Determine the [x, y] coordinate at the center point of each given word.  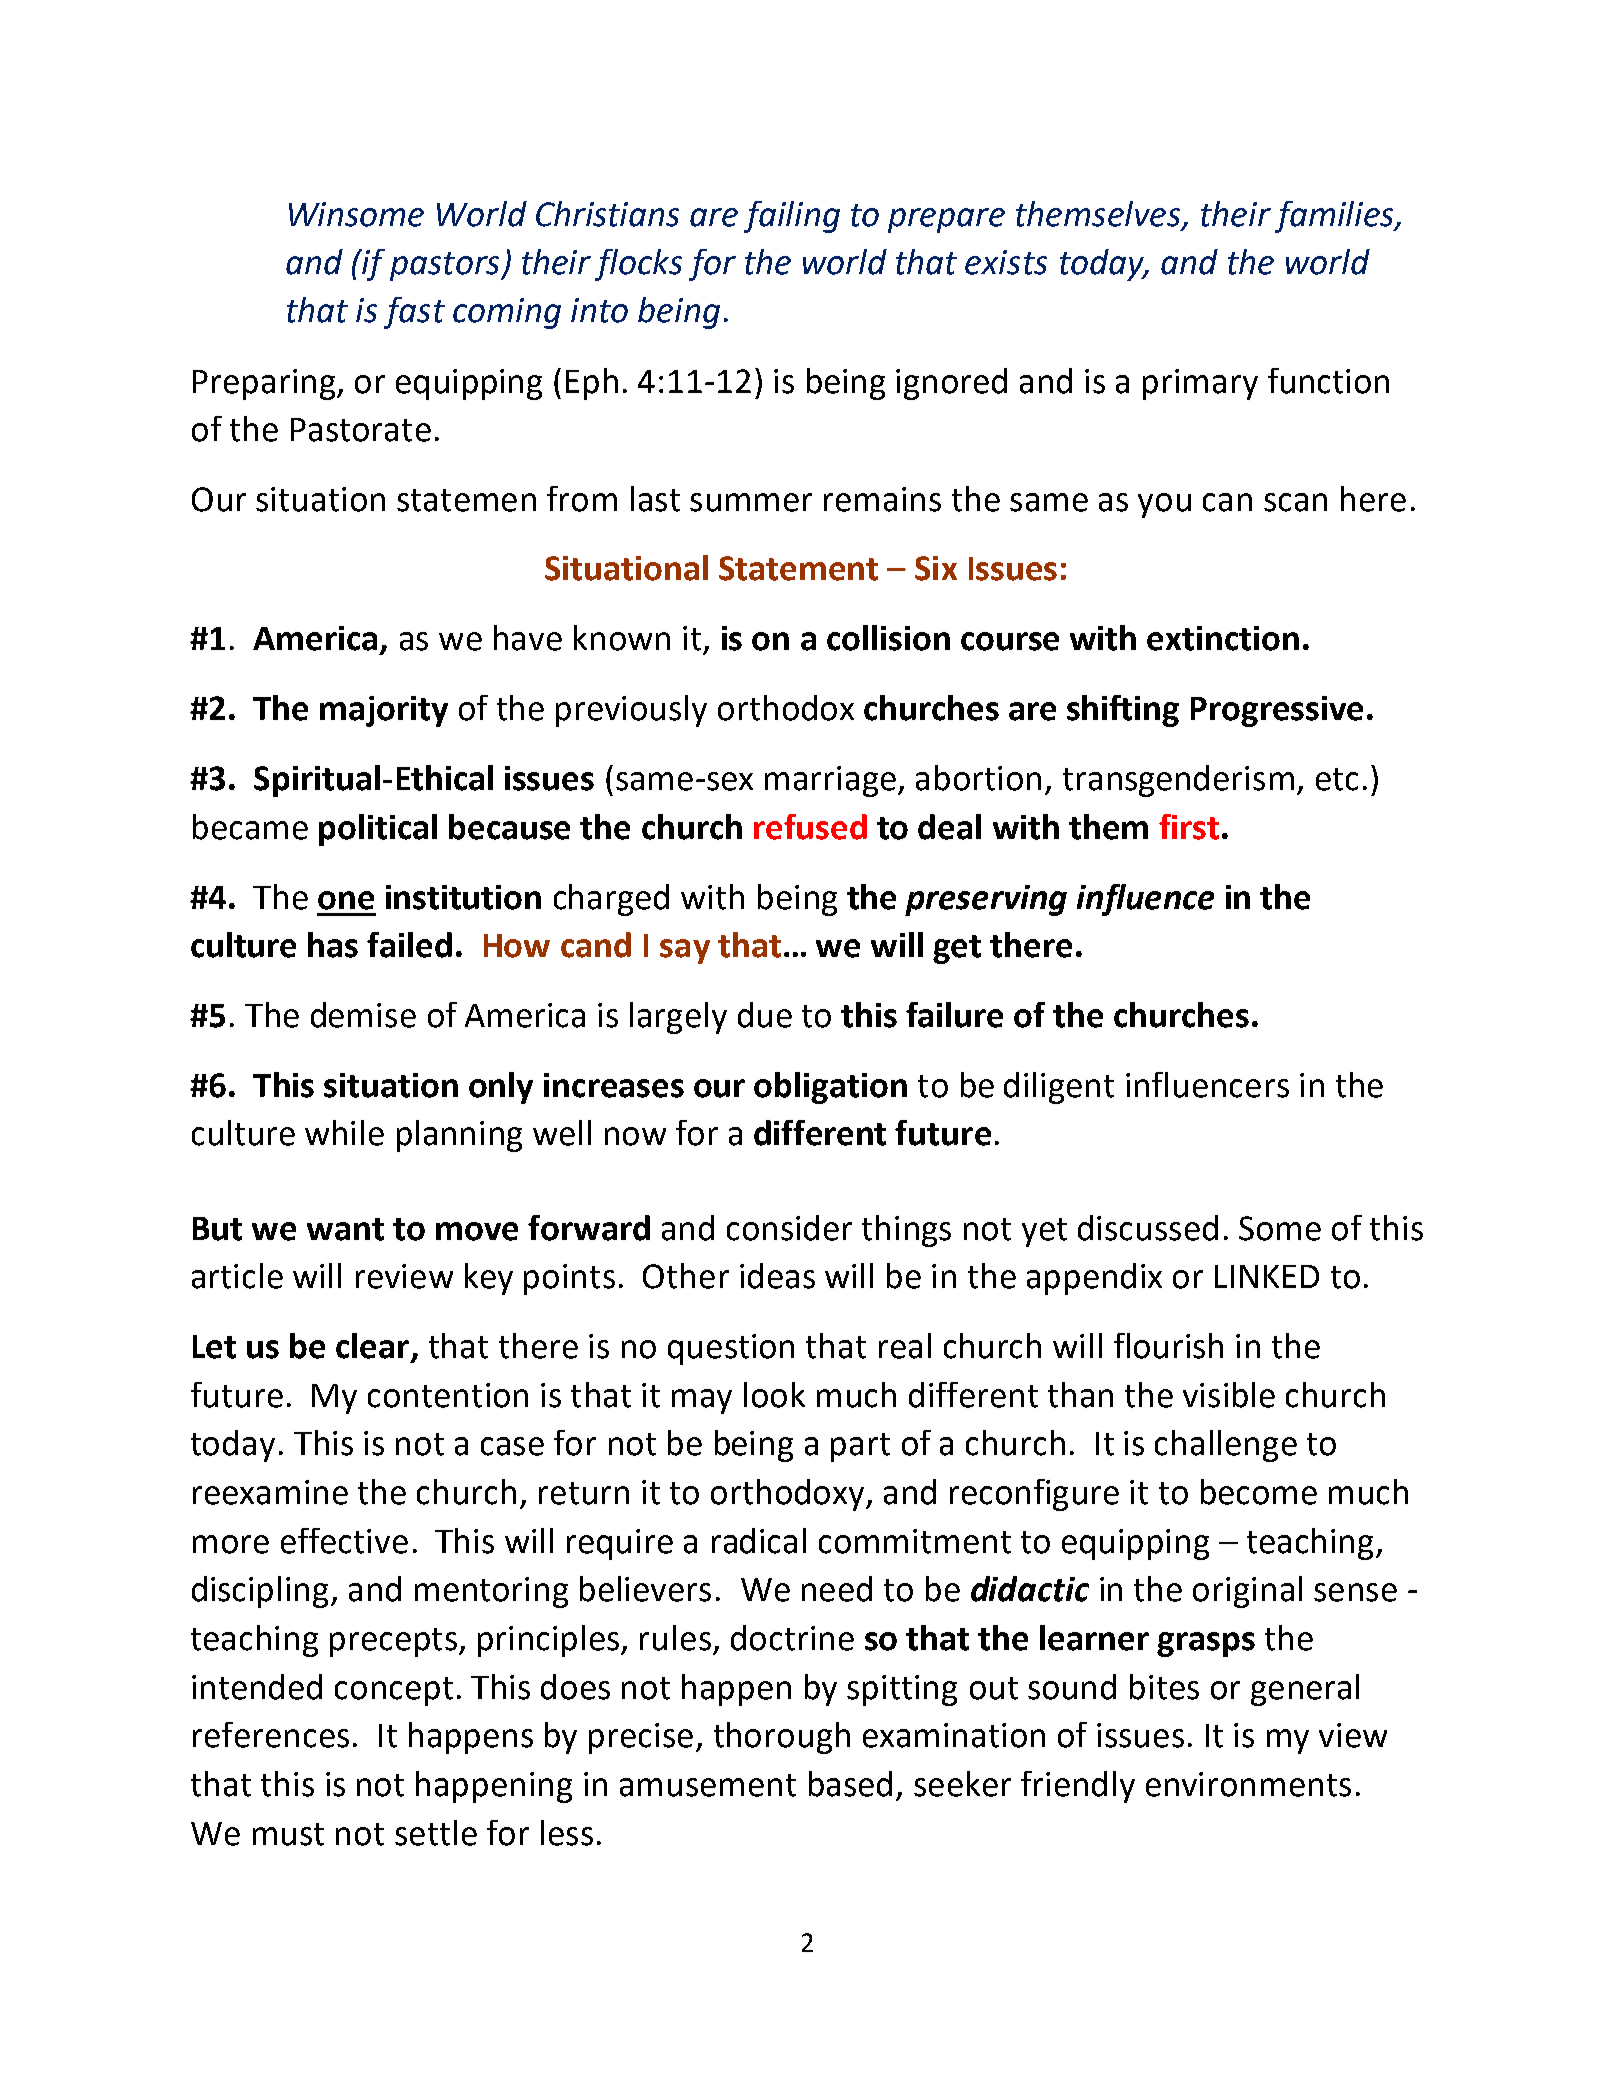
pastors [446, 266]
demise [363, 1015]
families [1336, 217]
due [765, 1015]
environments [1248, 1784]
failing [792, 217]
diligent [1059, 1088]
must [288, 1834]
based [850, 1784]
